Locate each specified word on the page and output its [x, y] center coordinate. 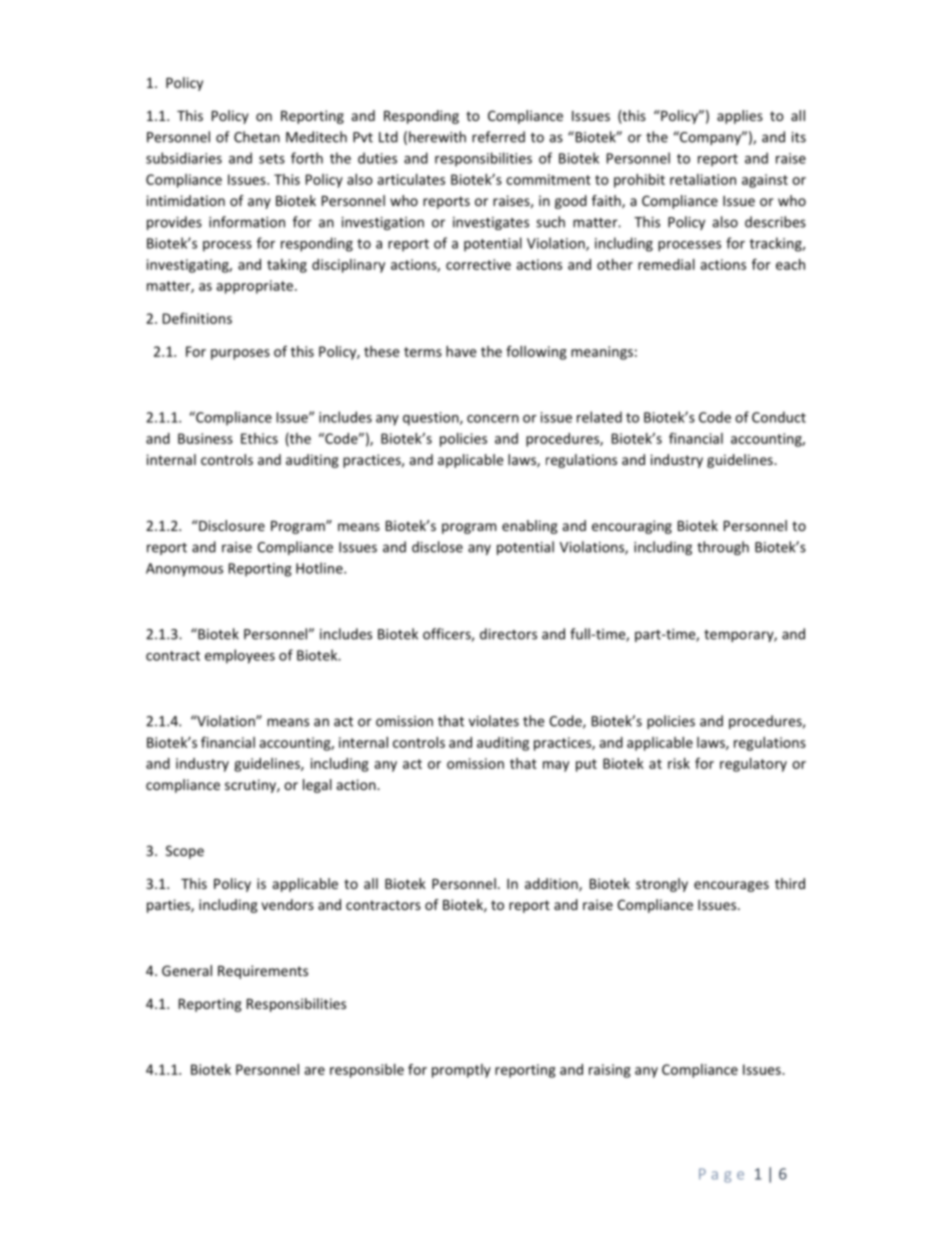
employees [240, 656]
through [723, 548]
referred [498, 137]
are [314, 1071]
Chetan [257, 137]
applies [740, 117]
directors [508, 634]
